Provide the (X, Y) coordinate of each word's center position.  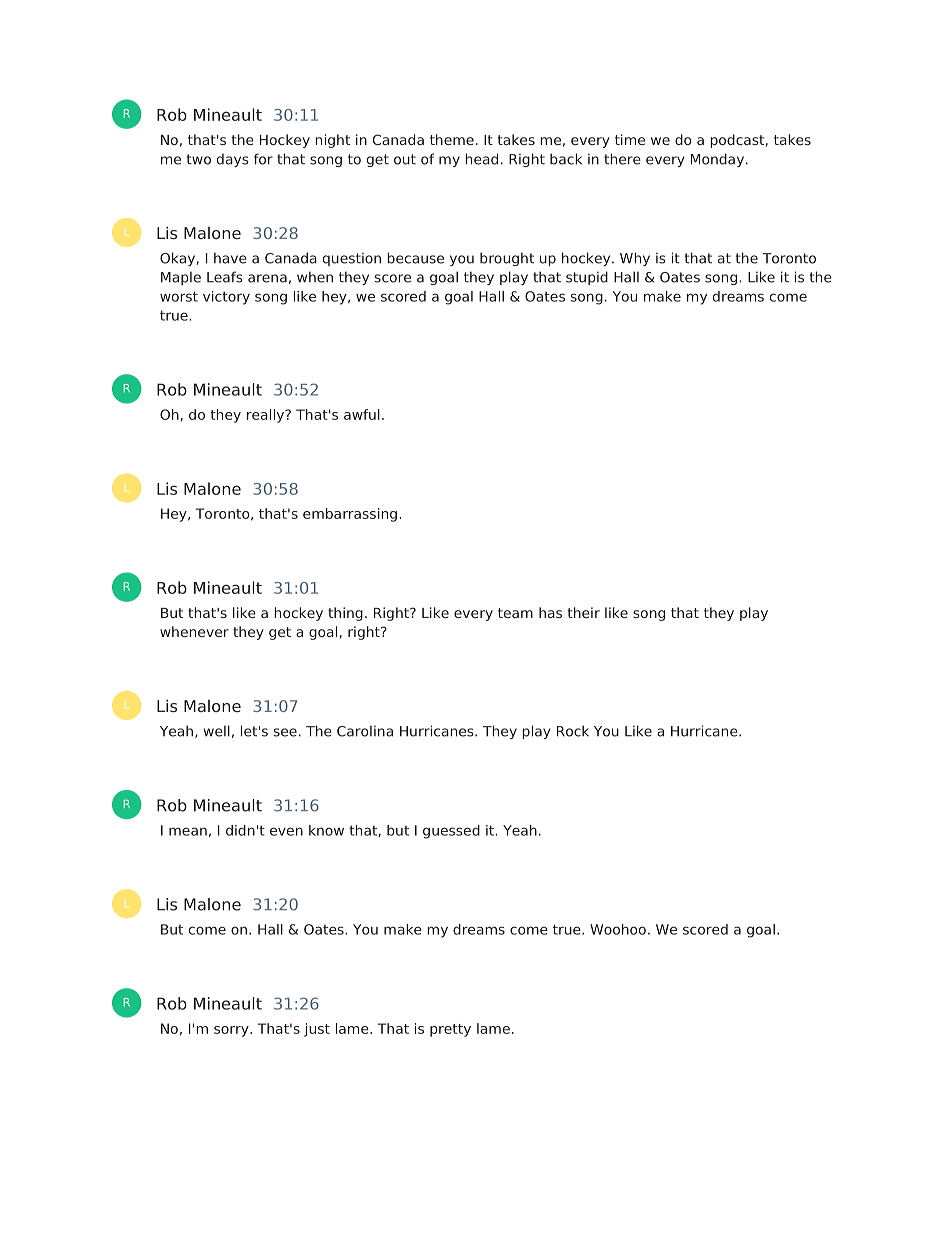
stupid (587, 278)
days (233, 160)
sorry (232, 1031)
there (622, 159)
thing (345, 614)
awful (362, 414)
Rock (573, 731)
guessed (451, 832)
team (515, 613)
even (286, 831)
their (583, 612)
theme (452, 139)
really (267, 416)
